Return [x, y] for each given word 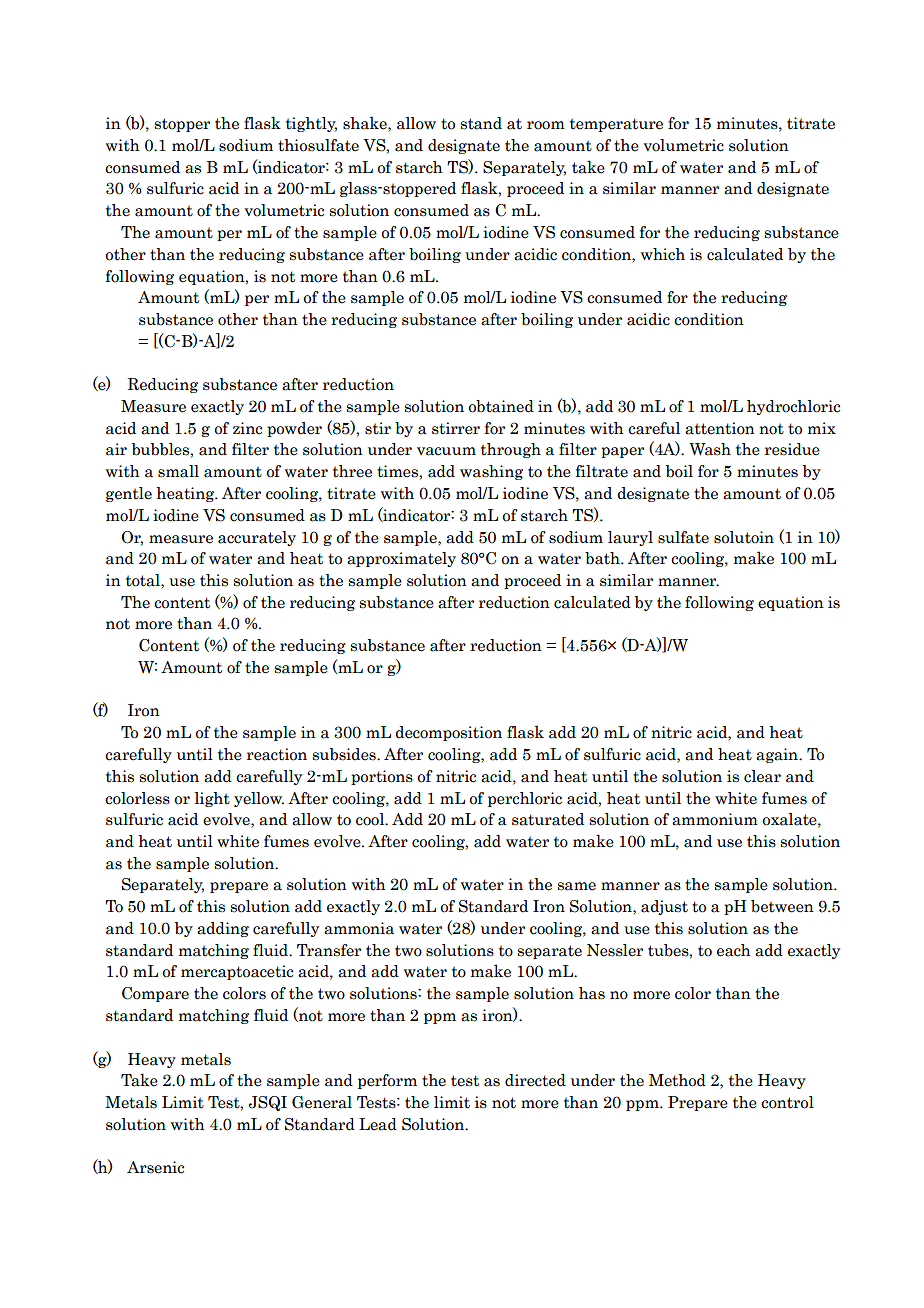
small [178, 471]
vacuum [446, 451]
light [212, 799]
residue [792, 449]
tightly [311, 124]
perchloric [525, 799]
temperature [616, 125]
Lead [378, 1124]
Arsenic [155, 1167]
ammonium [715, 819]
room [546, 125]
